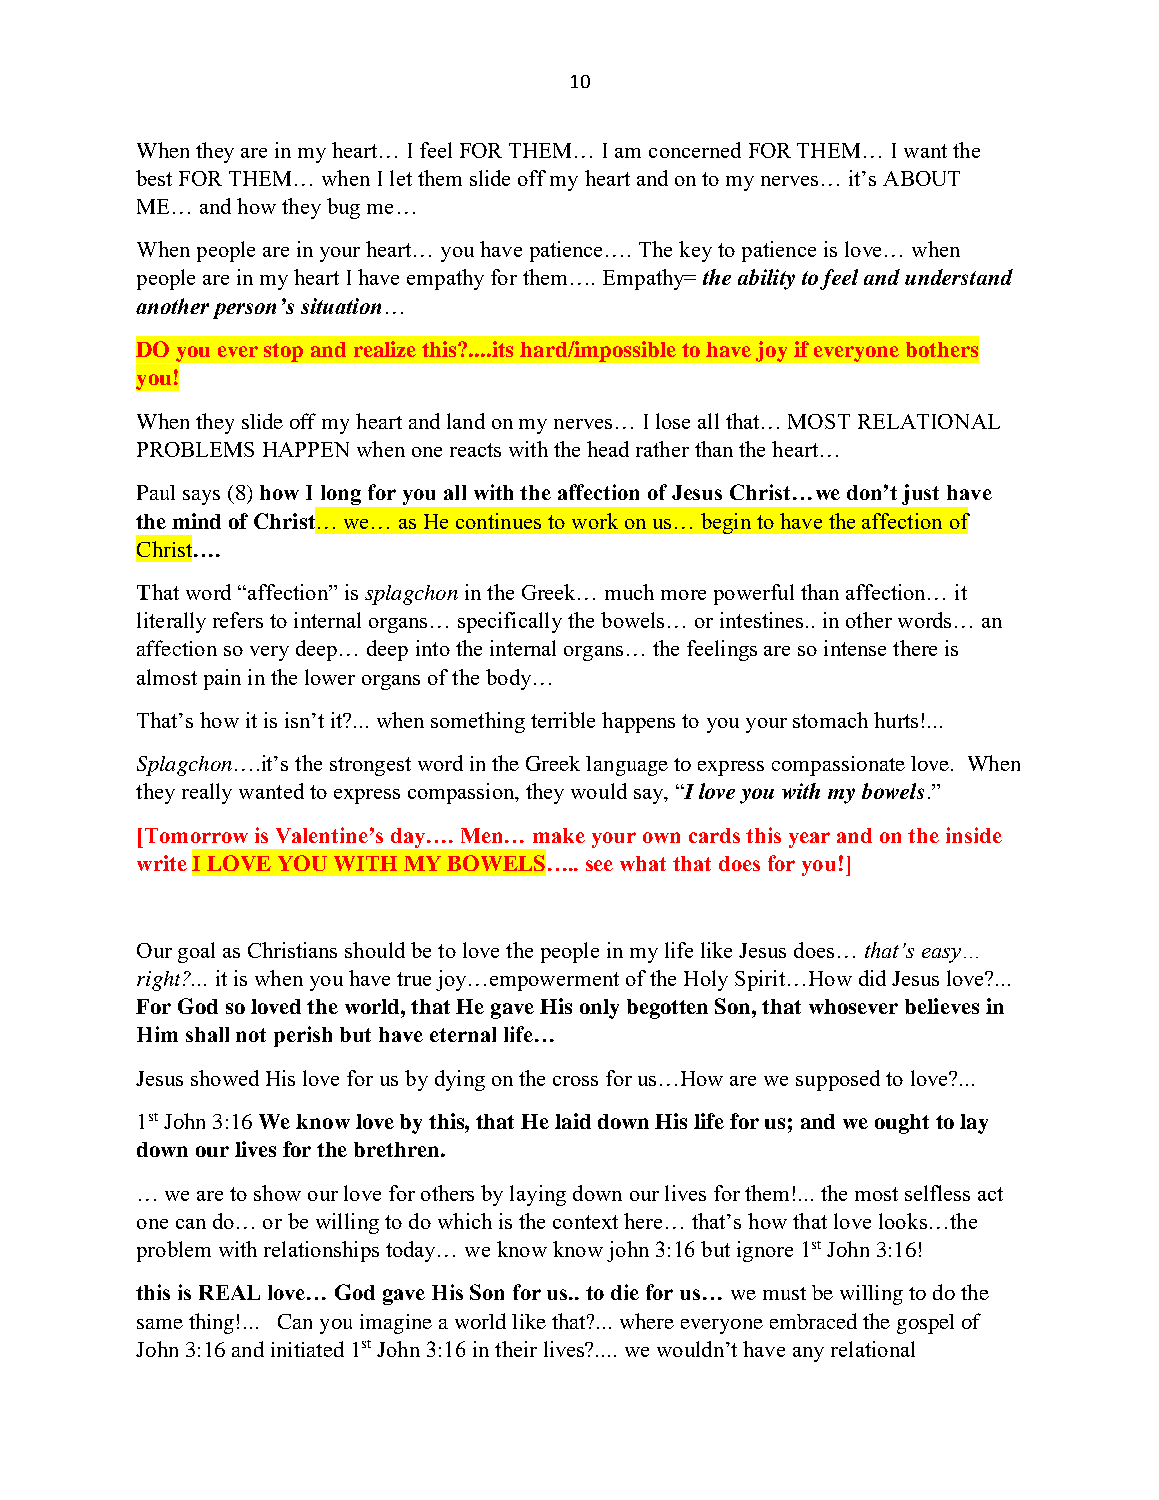 The image size is (1159, 1500). What do you see at coordinates (595, 521) in the screenshot?
I see `work` at bounding box center [595, 521].
